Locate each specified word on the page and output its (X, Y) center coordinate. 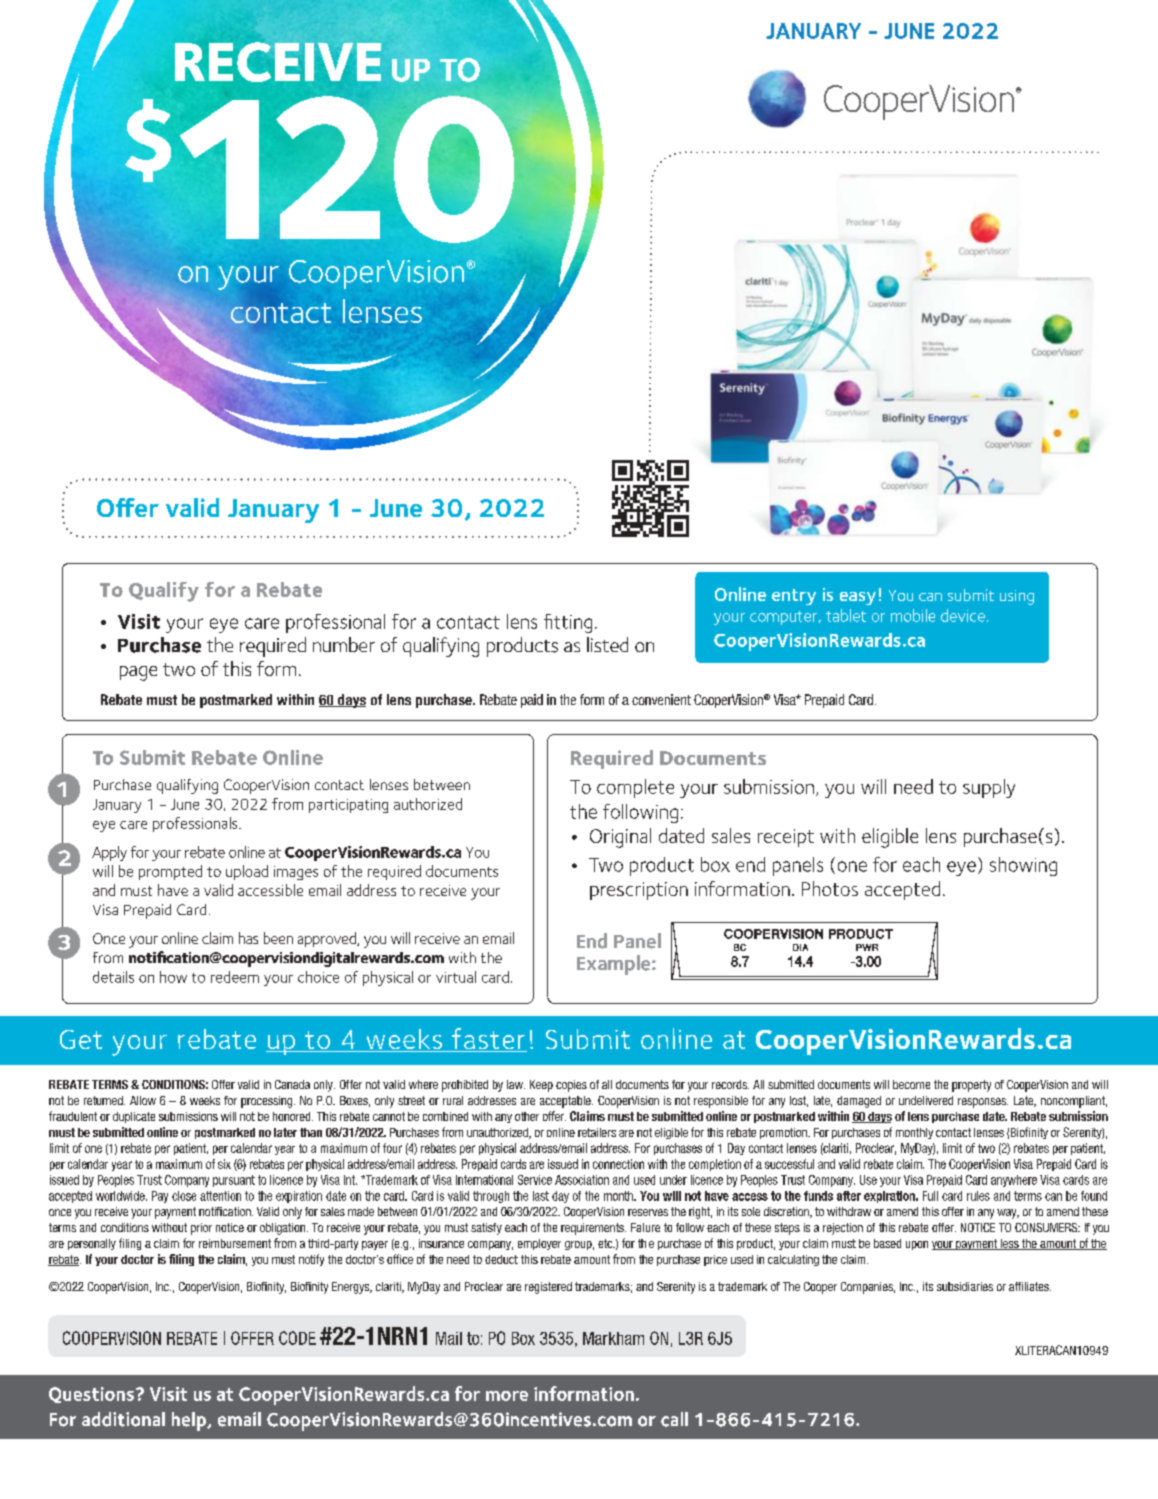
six (224, 1164)
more (507, 1396)
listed (607, 644)
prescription (639, 891)
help (190, 1421)
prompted (170, 872)
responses (983, 1103)
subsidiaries (965, 1286)
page (138, 673)
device (963, 615)
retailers (597, 1132)
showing (1023, 866)
